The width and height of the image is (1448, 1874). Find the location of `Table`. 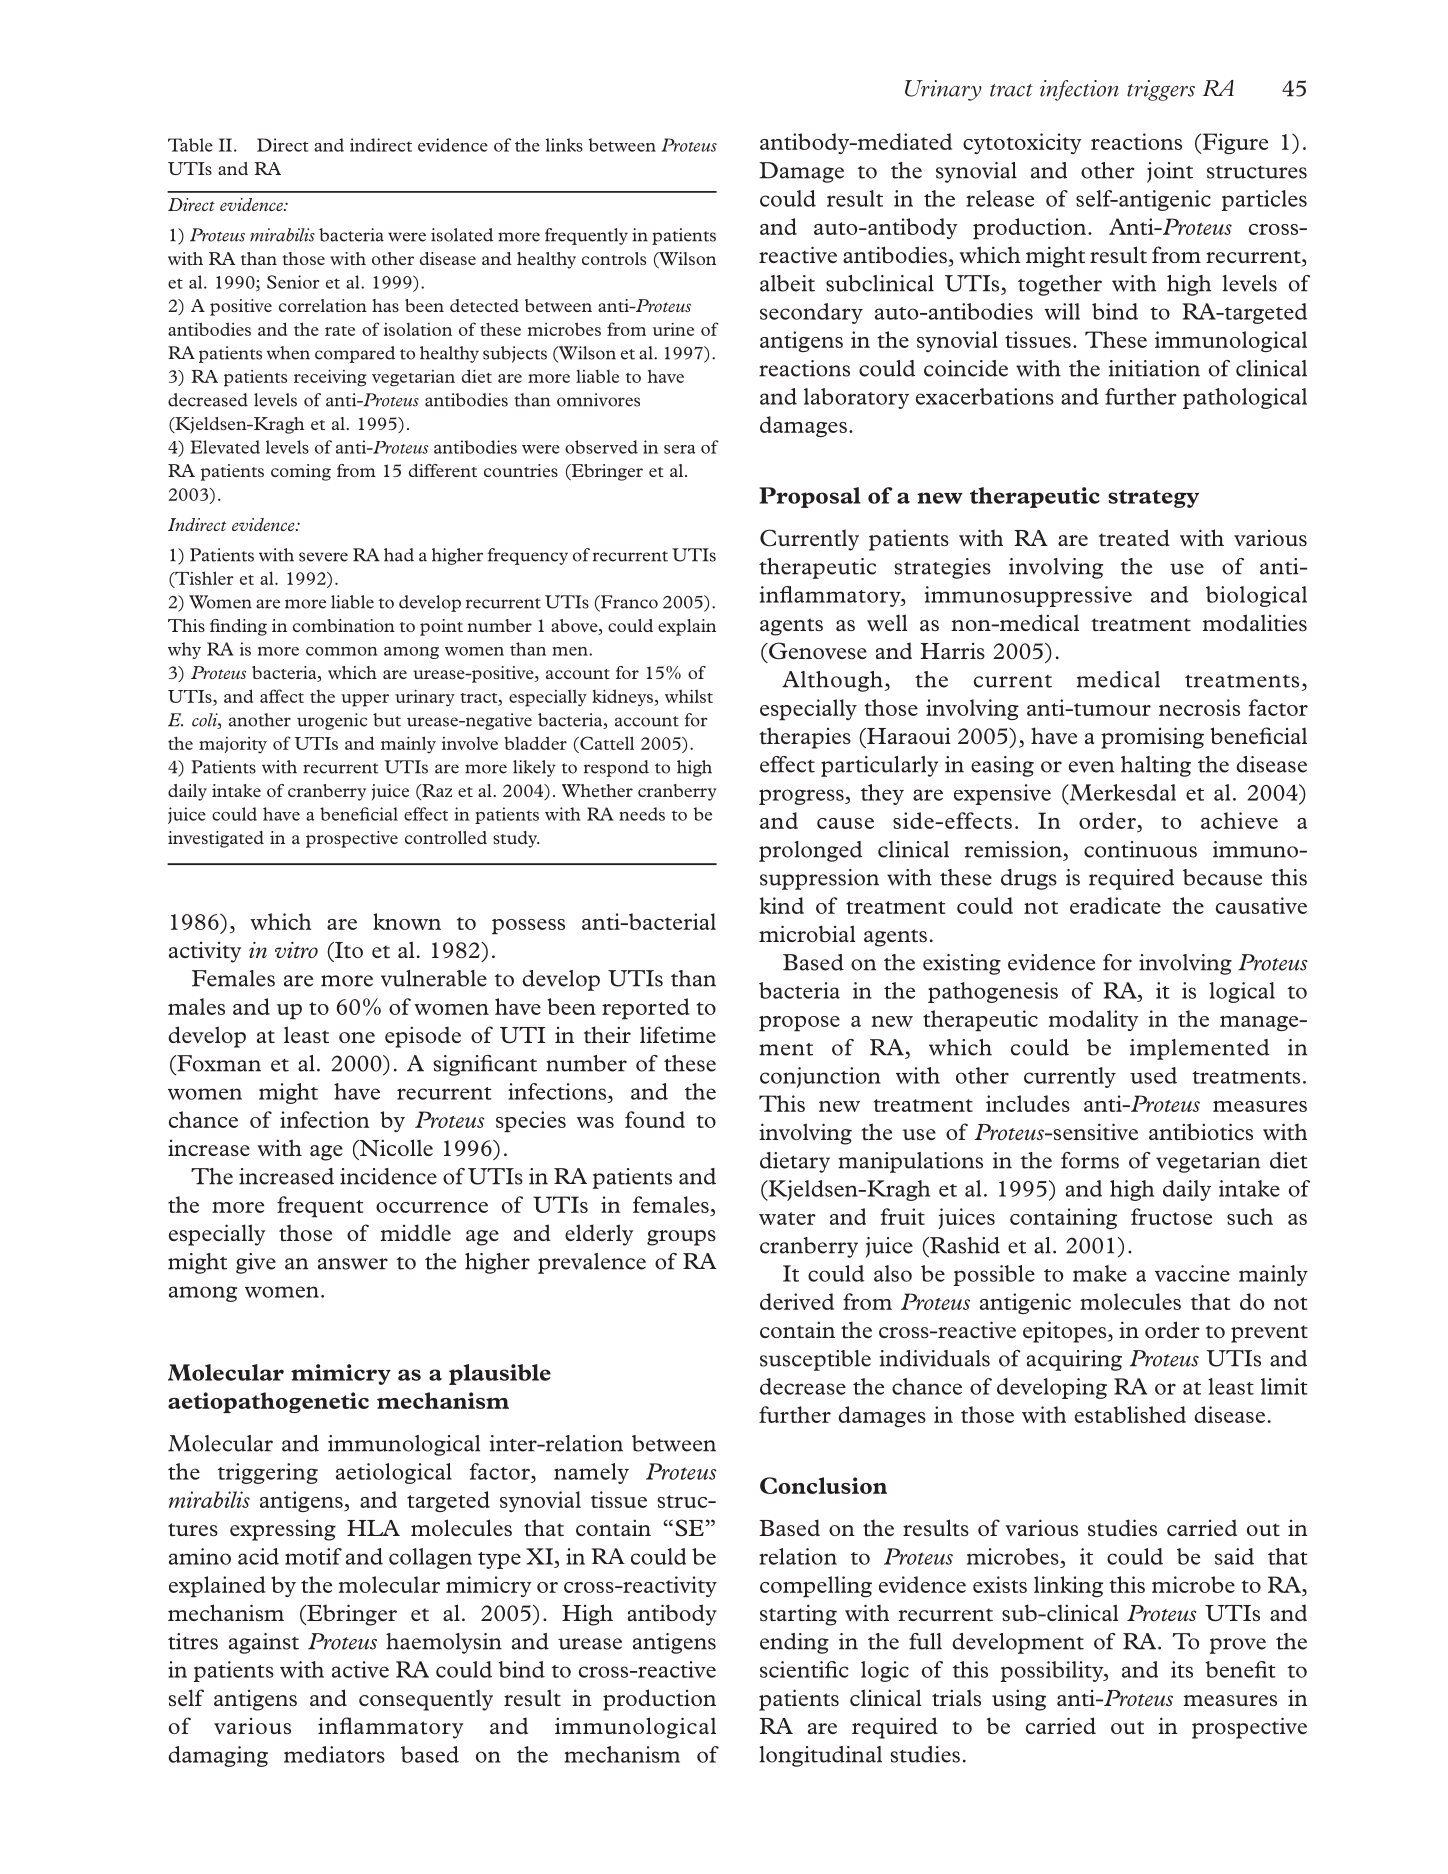

Table is located at coordinates (190, 145).
